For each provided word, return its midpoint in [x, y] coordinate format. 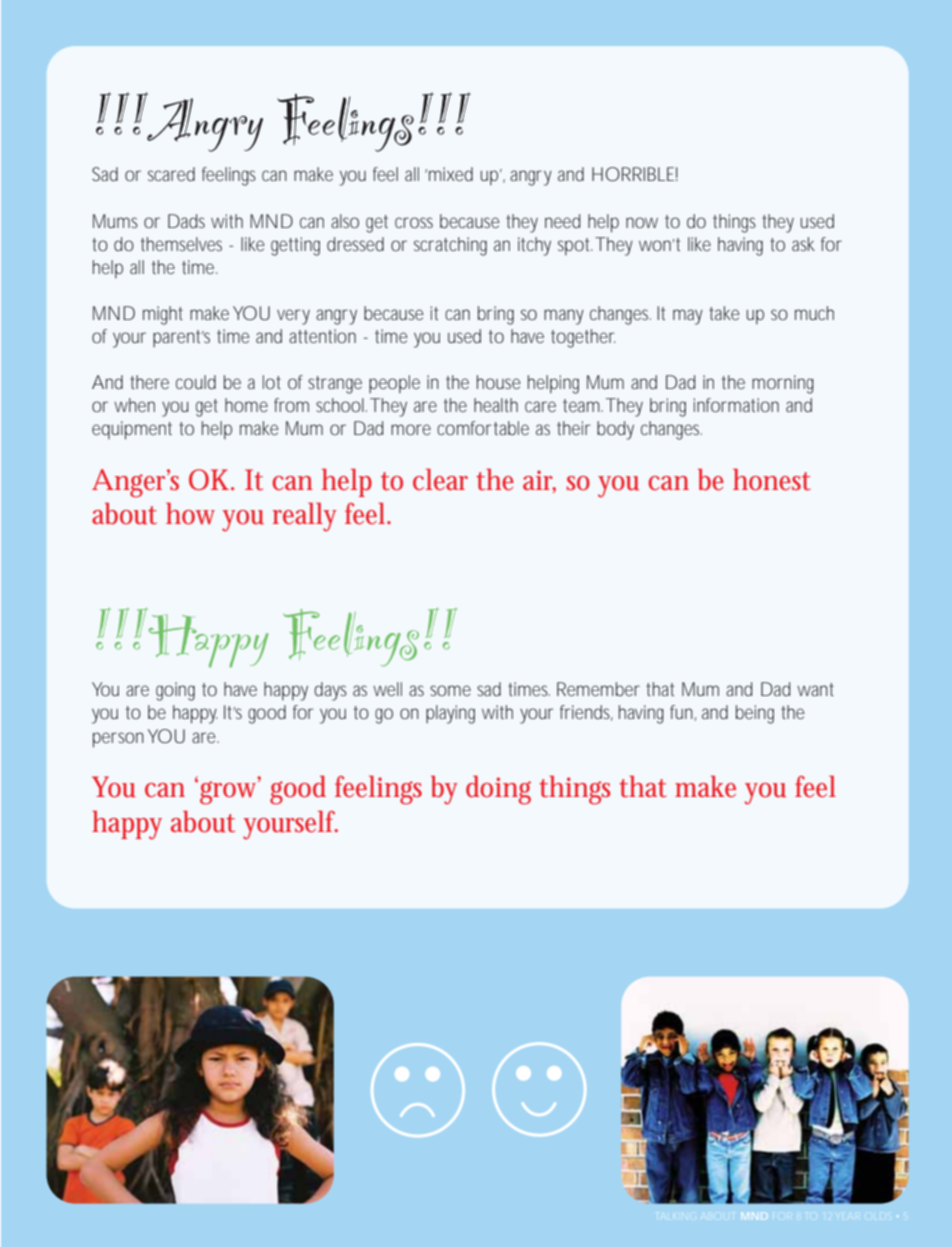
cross [414, 222]
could [196, 382]
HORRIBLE [633, 174]
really [304, 517]
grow [230, 792]
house [498, 382]
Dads [186, 221]
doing [498, 790]
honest [772, 480]
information [736, 405]
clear [440, 480]
